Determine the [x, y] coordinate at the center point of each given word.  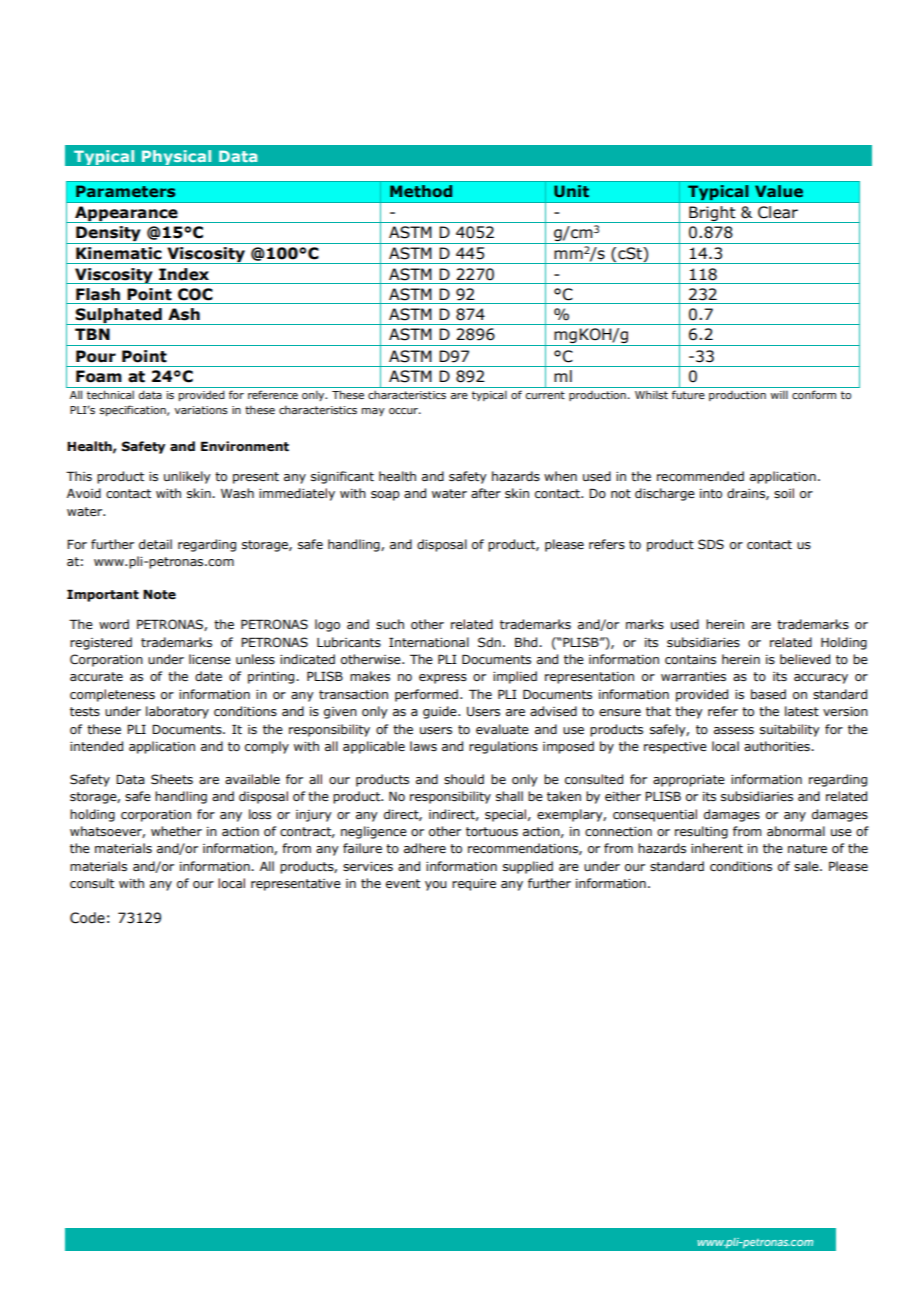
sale [807, 866]
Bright [712, 214]
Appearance [126, 214]
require [474, 885]
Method [421, 191]
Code [87, 918]
